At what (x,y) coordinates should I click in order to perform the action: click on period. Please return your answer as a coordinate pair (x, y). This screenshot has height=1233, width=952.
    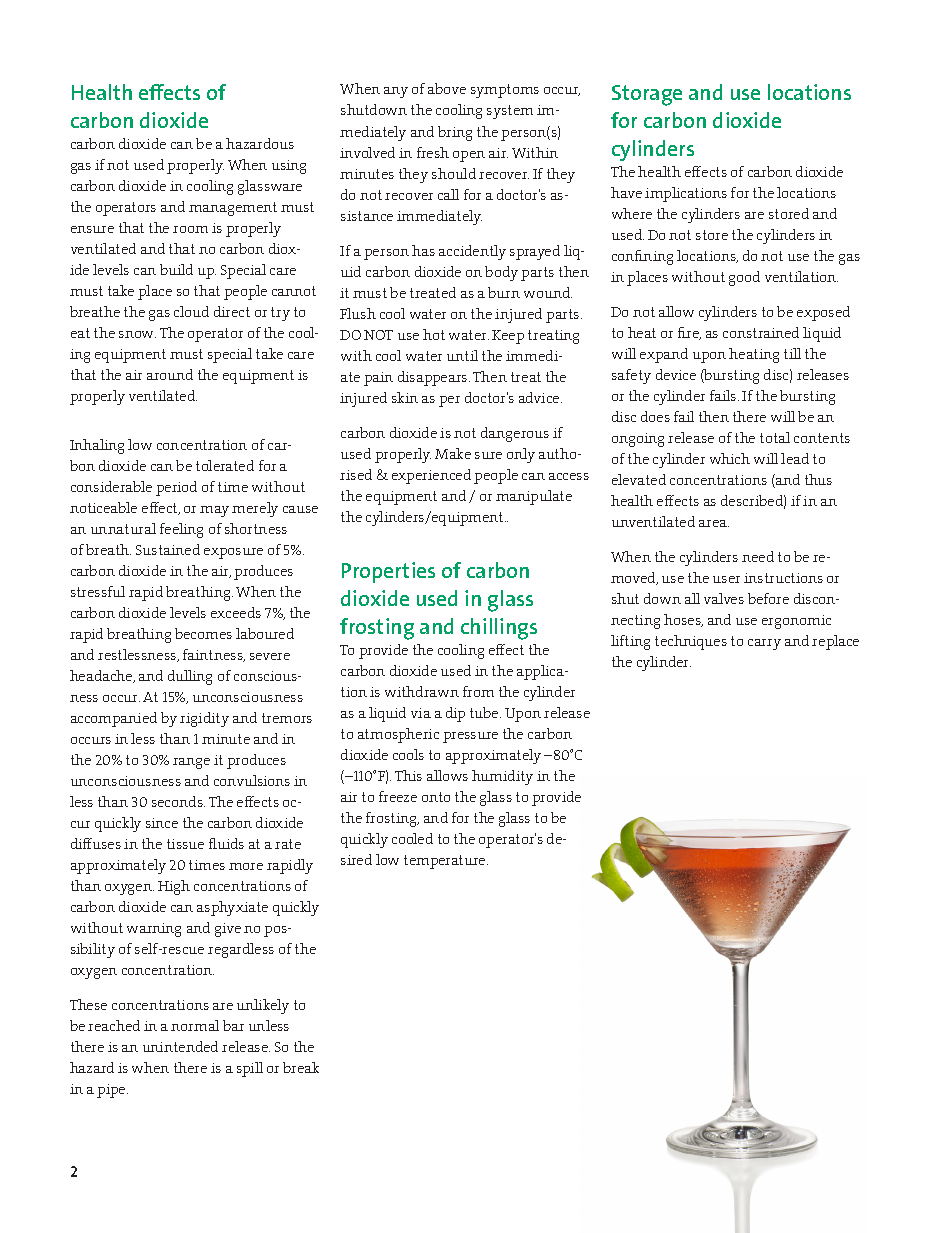
    Looking at the image, I should click on (176, 488).
